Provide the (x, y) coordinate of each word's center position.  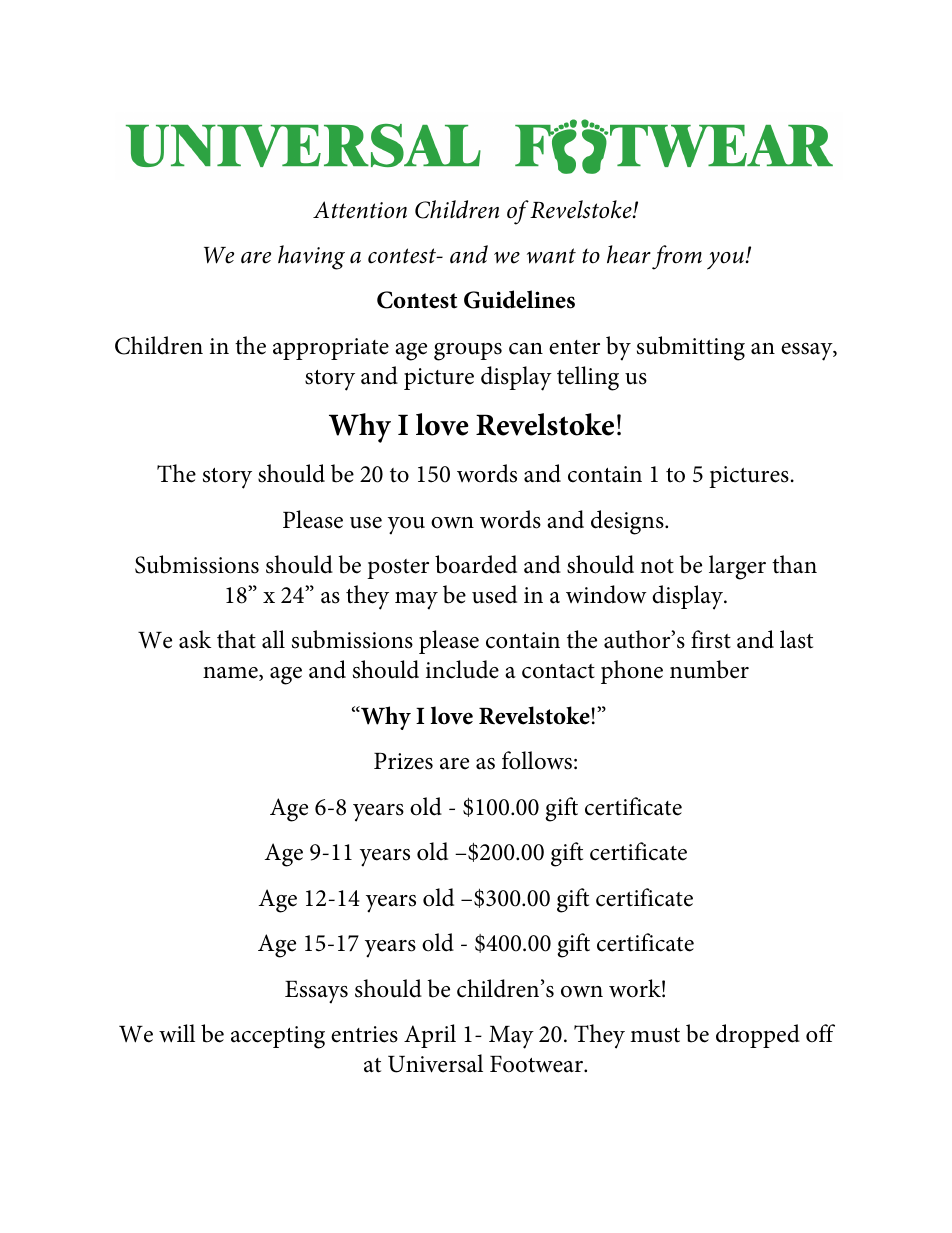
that (236, 639)
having (311, 257)
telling (588, 378)
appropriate (331, 349)
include (462, 669)
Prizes (403, 761)
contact (558, 671)
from (677, 257)
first (711, 639)
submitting (691, 348)
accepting (278, 1037)
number (709, 669)
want (551, 256)
